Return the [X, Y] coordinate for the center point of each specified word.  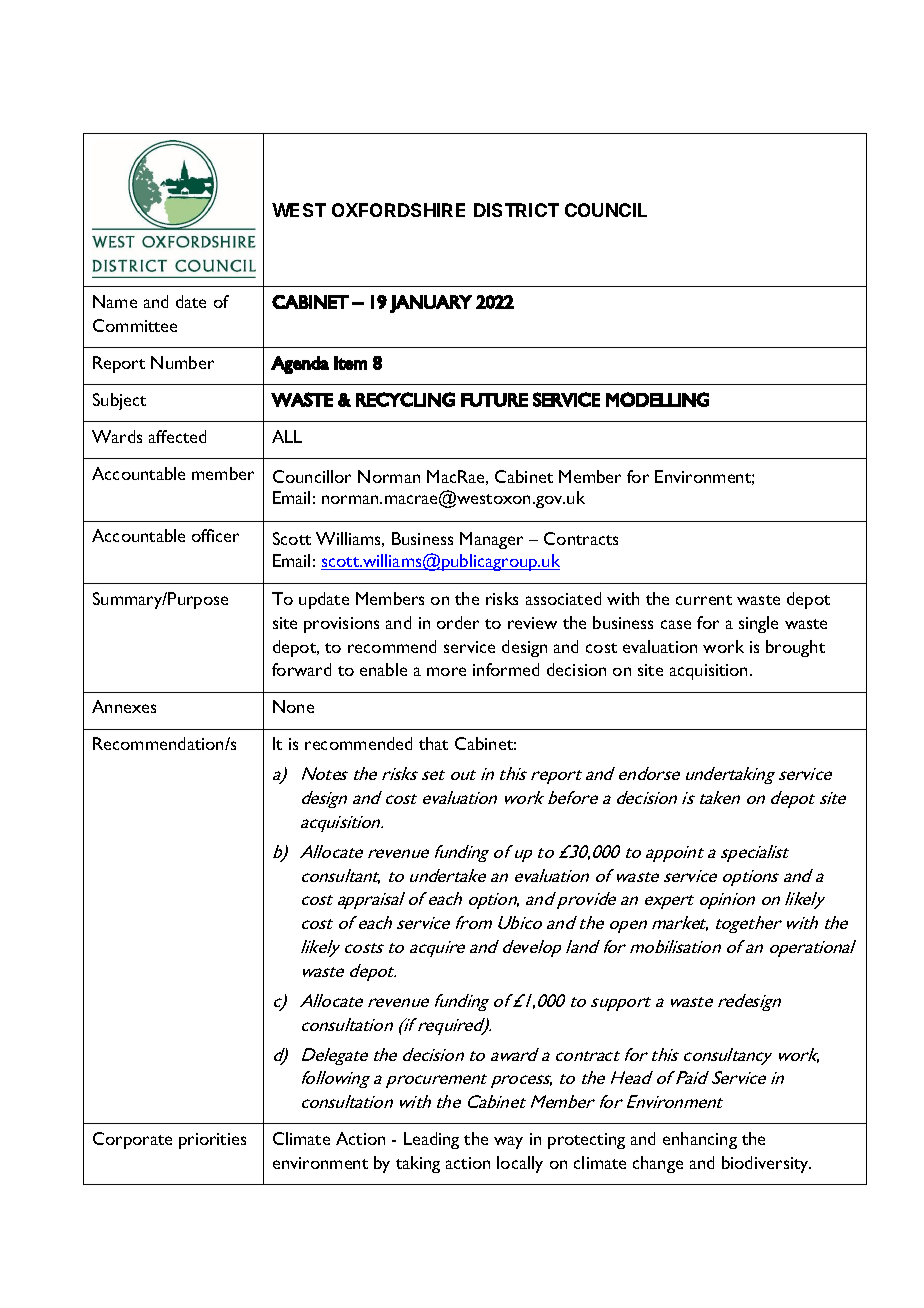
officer [215, 535]
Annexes [124, 706]
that [433, 743]
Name [115, 301]
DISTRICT [516, 210]
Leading [431, 1140]
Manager [491, 540]
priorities [212, 1141]
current [704, 600]
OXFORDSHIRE [398, 210]
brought [795, 648]
